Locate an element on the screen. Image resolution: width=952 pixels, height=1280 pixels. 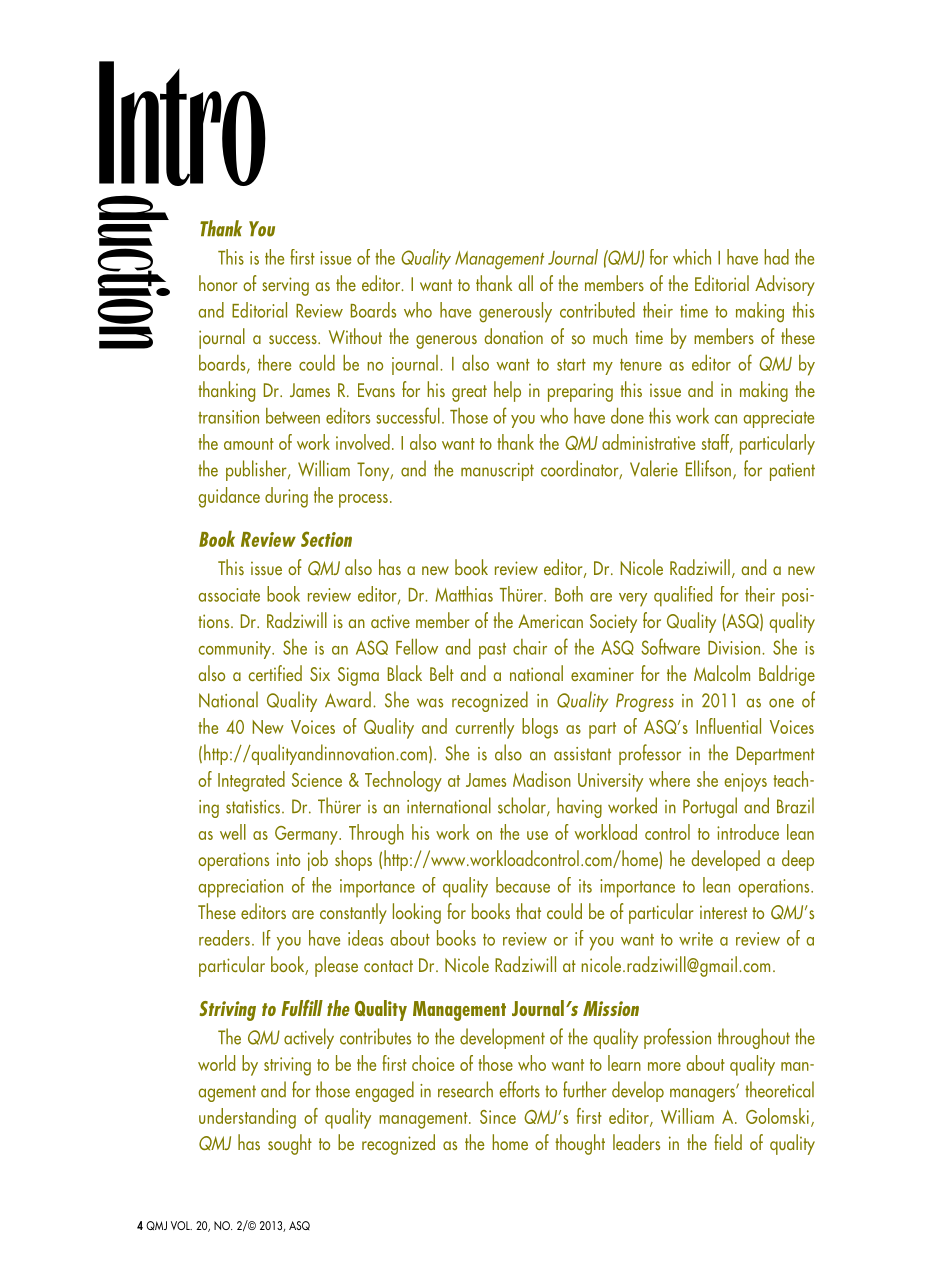
currently is located at coordinates (484, 728).
